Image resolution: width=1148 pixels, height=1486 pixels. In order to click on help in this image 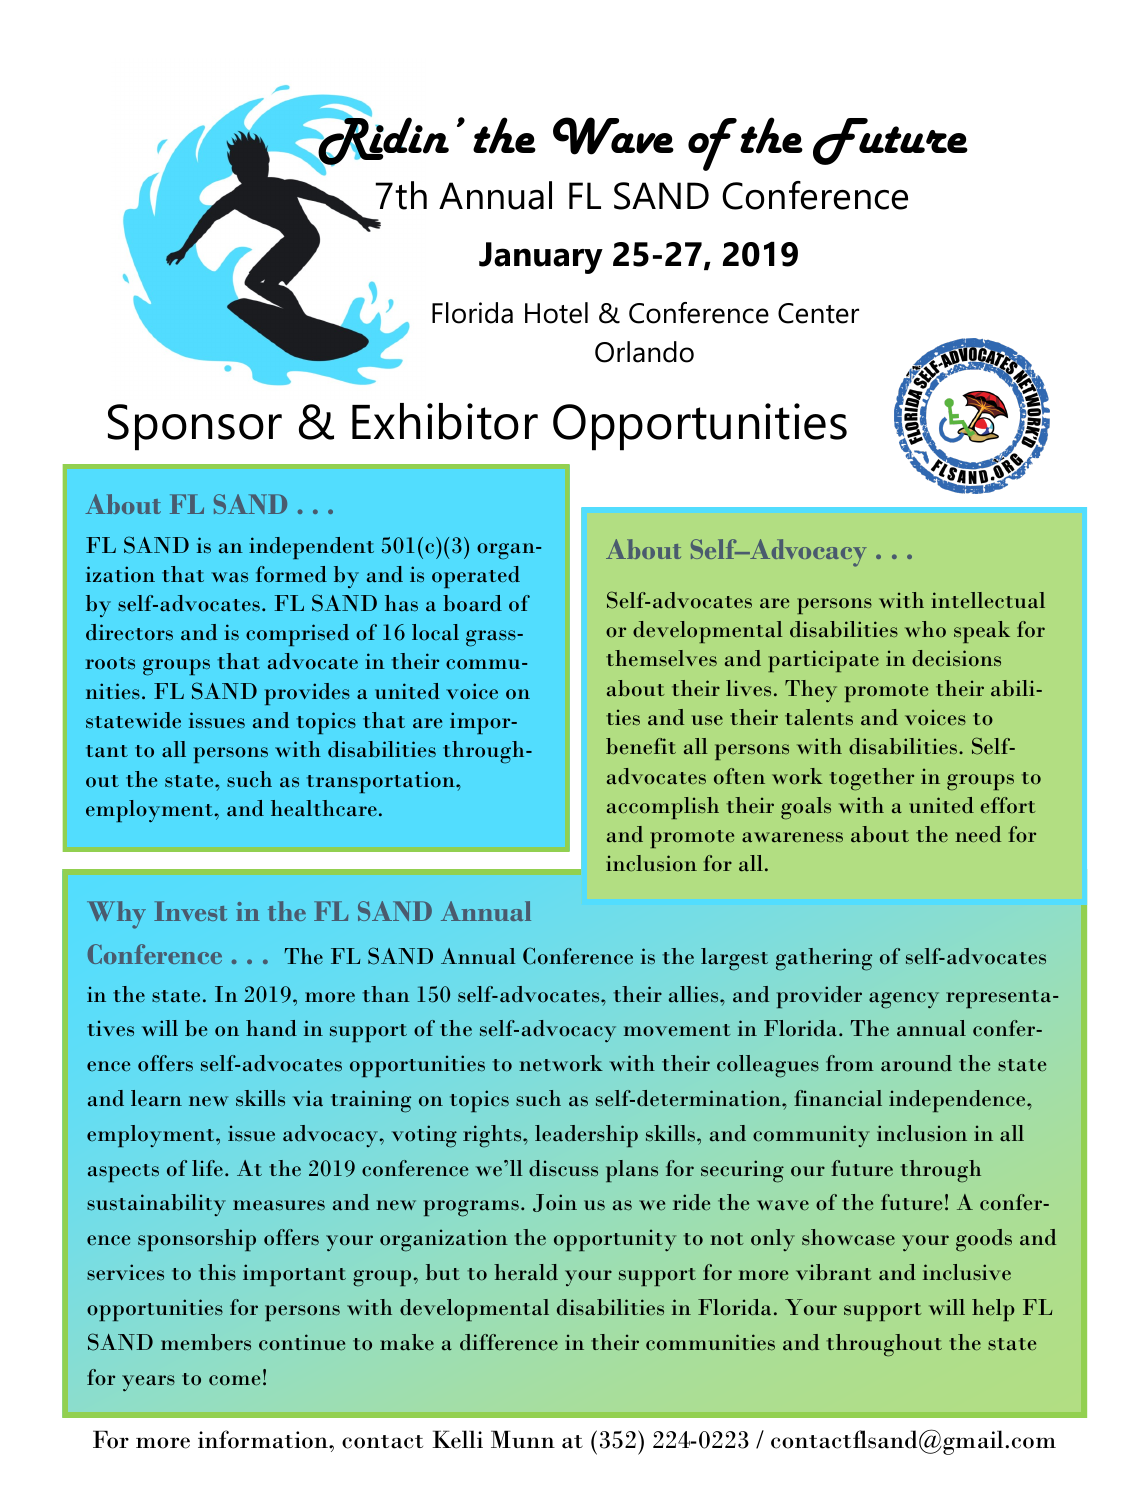, I will do `click(993, 1310)`.
